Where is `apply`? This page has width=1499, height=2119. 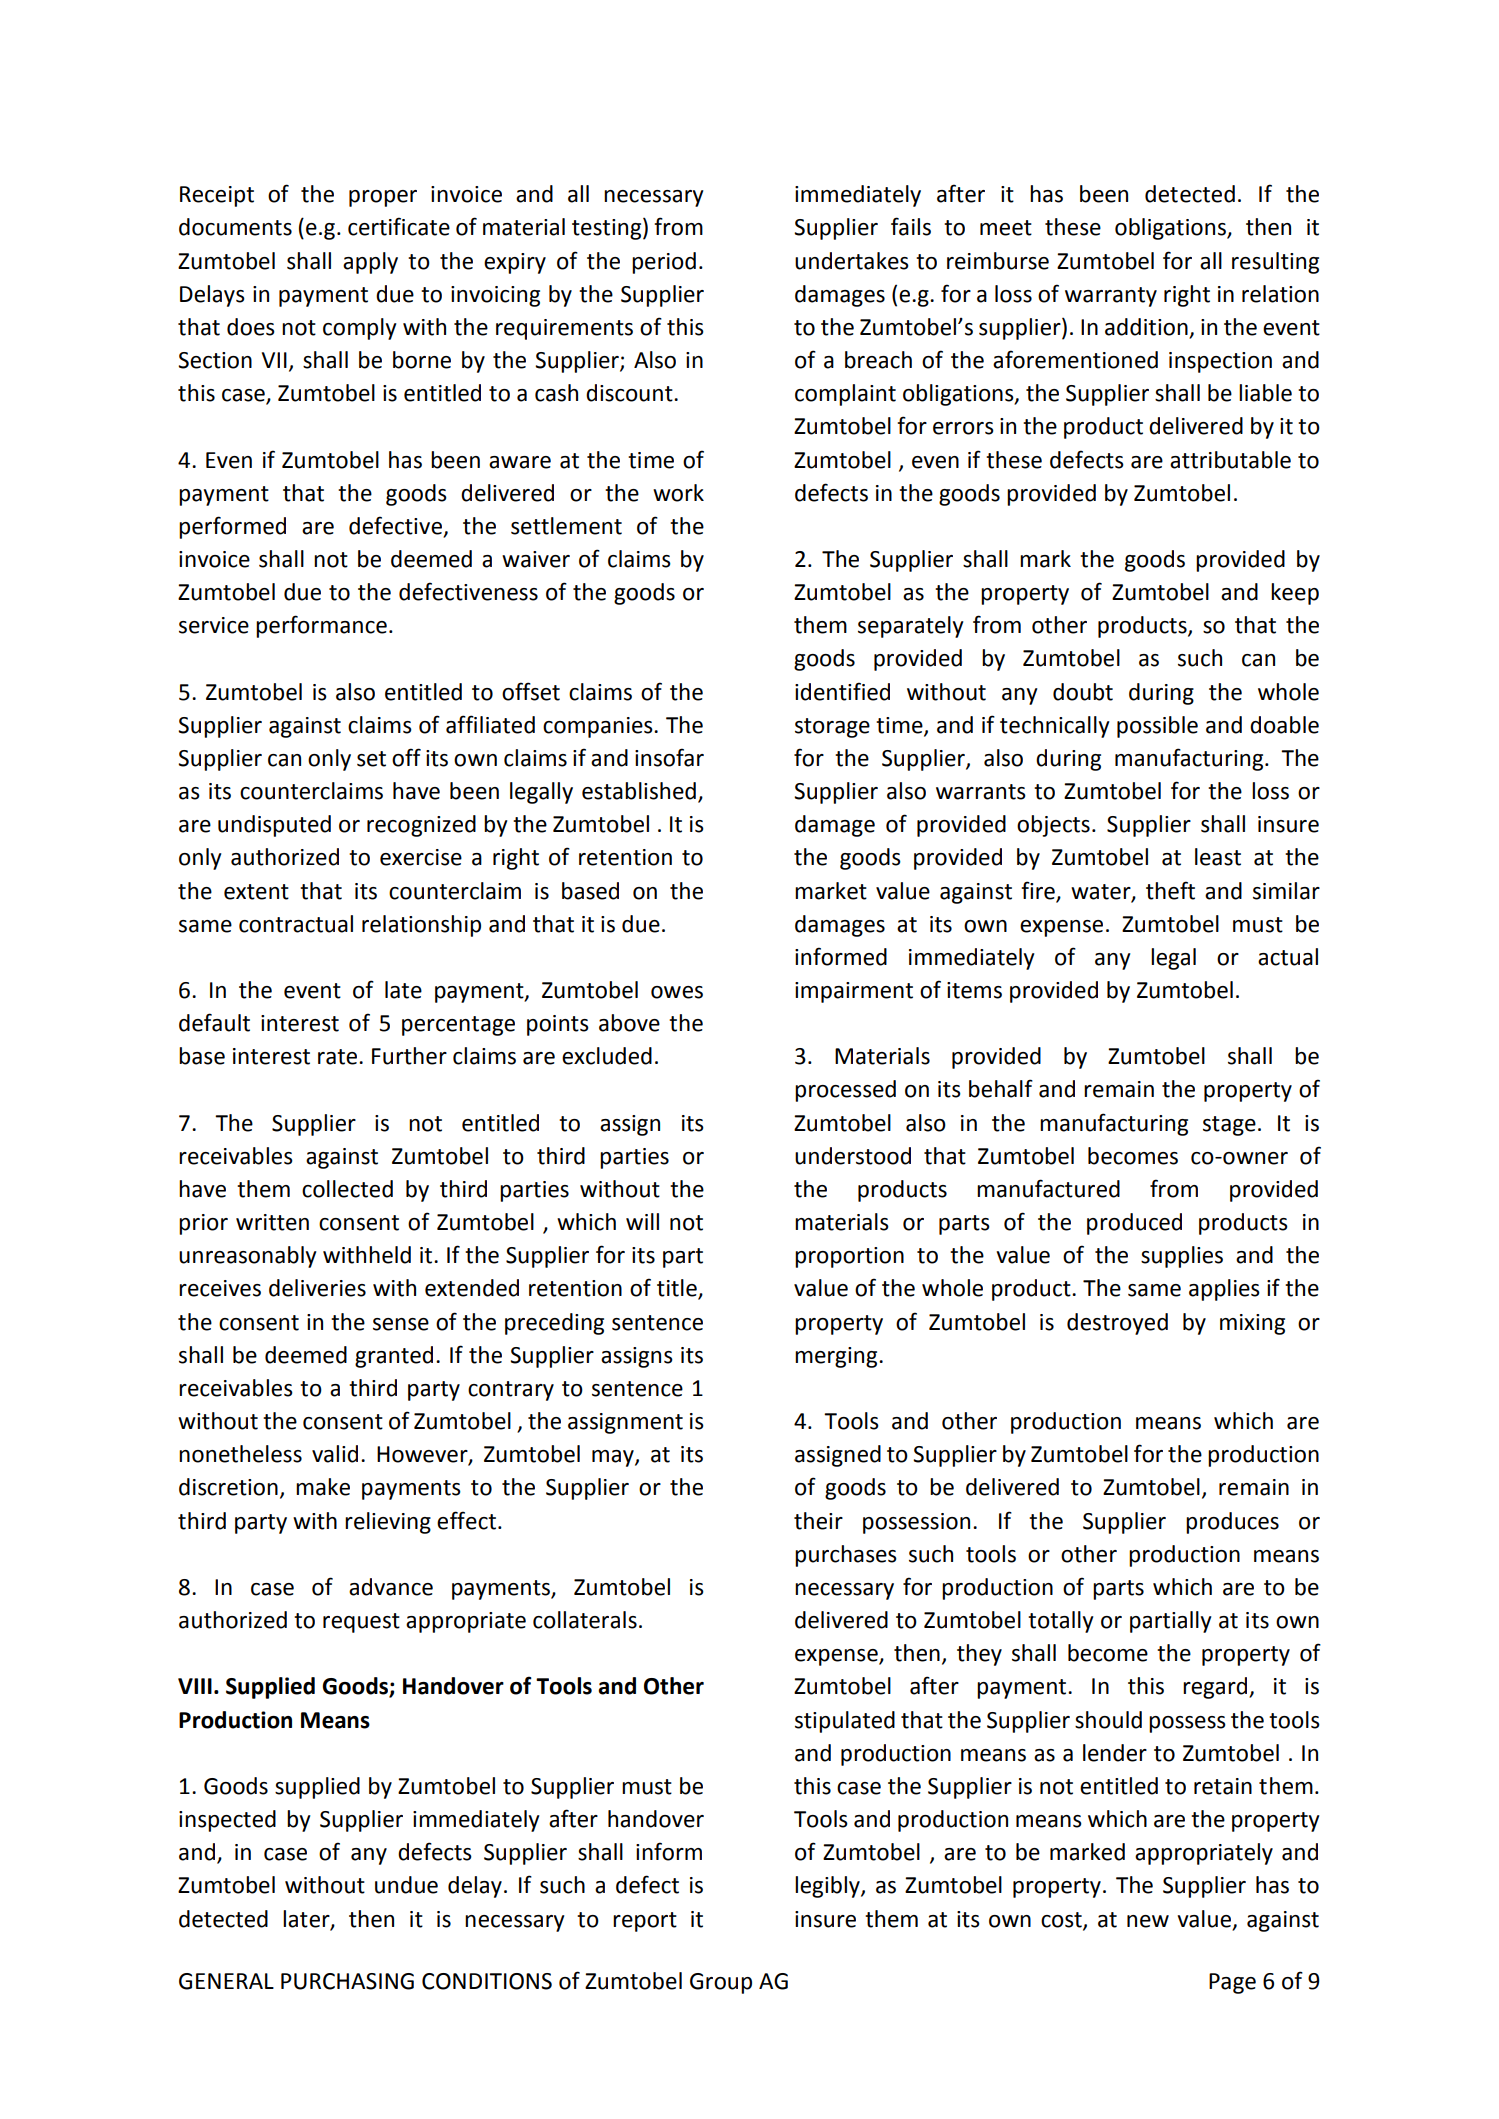
apply is located at coordinates (370, 263).
